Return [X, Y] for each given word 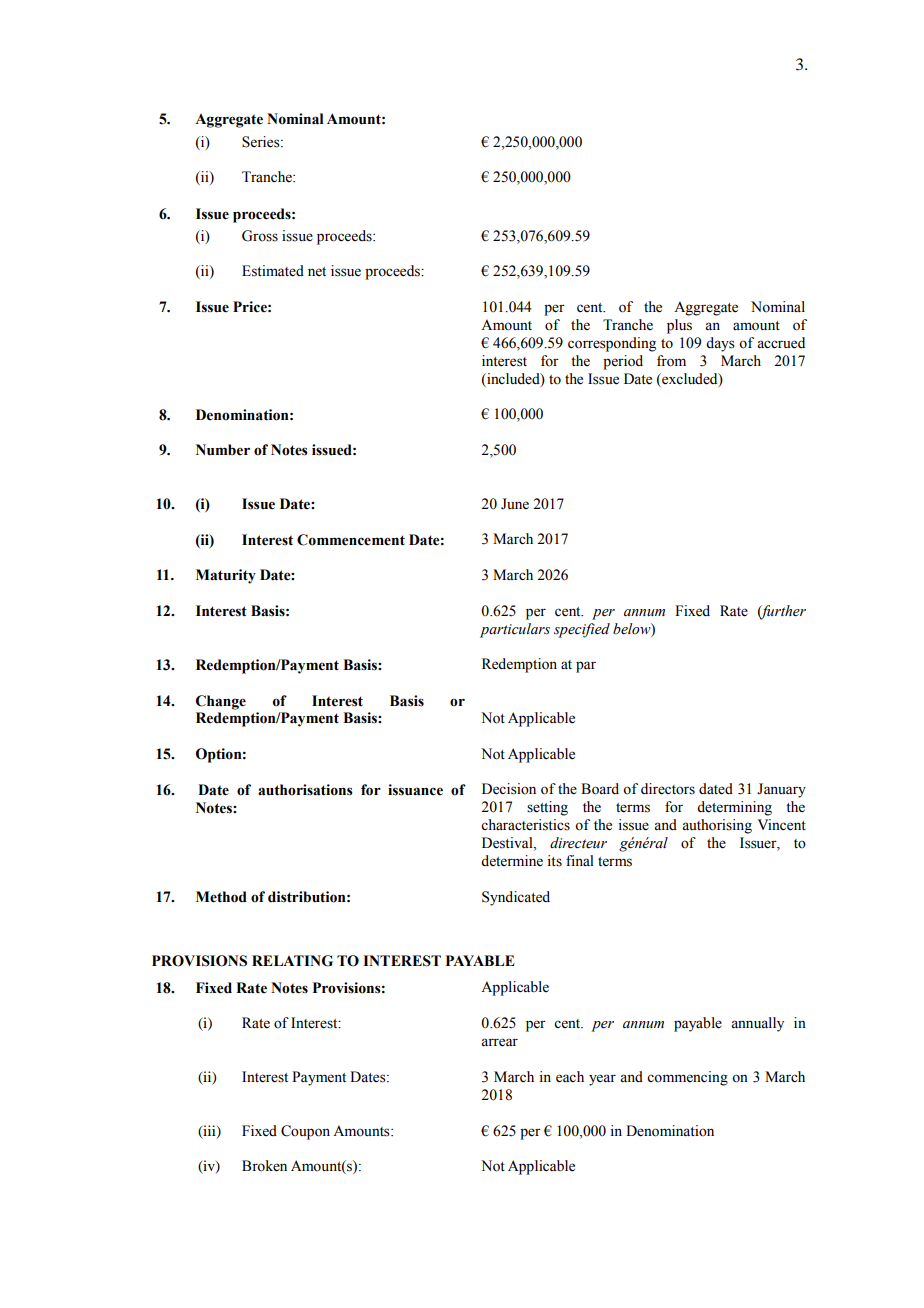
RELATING [292, 961]
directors [668, 789]
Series [262, 142]
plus [679, 326]
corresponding [612, 344]
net [317, 272]
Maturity [226, 576]
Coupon [305, 1132]
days [720, 344]
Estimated [273, 271]
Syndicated [516, 898]
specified [582, 630]
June [515, 504]
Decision [509, 789]
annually [757, 1024]
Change [221, 702]
